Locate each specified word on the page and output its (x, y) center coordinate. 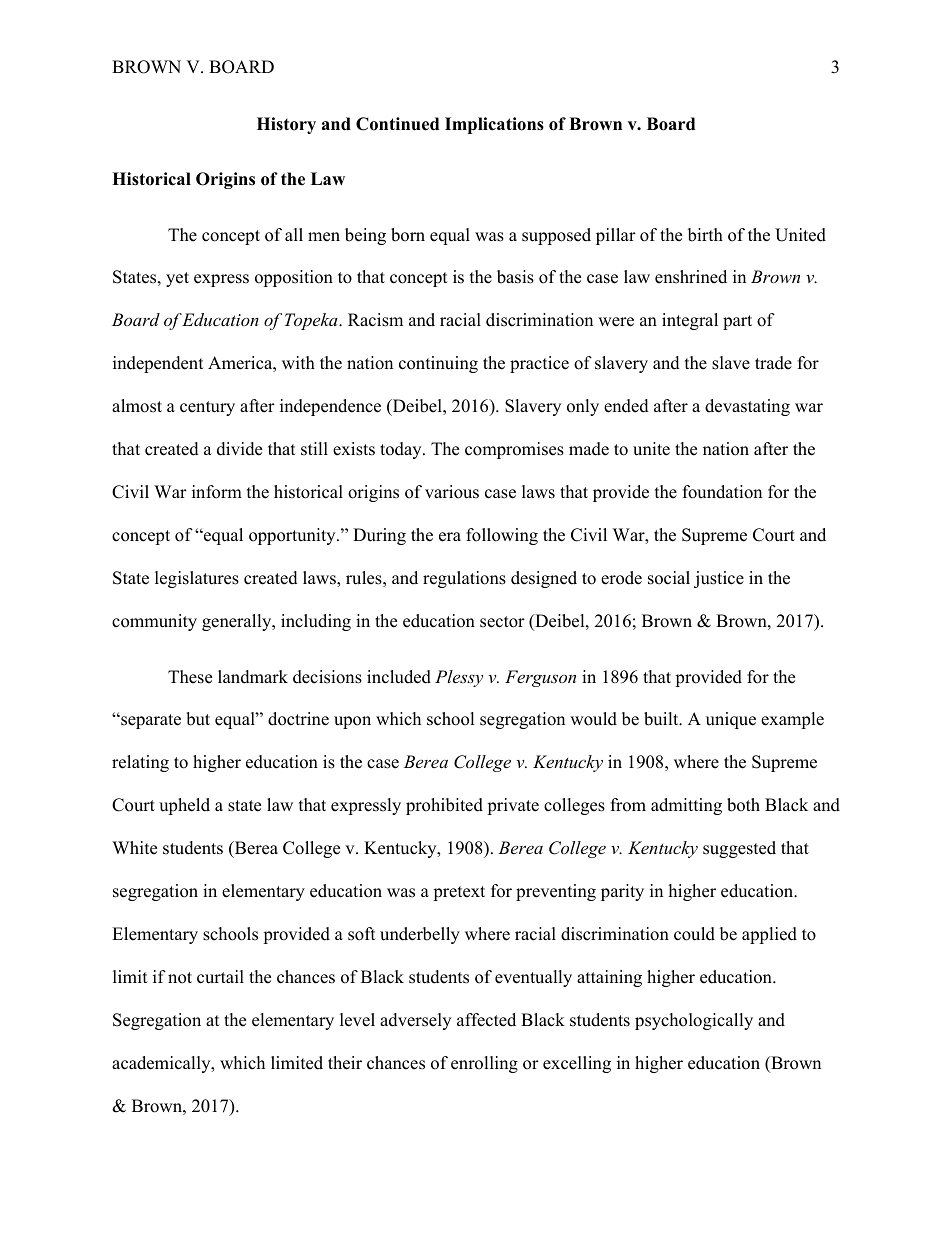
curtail (220, 977)
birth (705, 235)
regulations (464, 579)
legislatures (197, 579)
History (286, 125)
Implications (494, 125)
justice (719, 579)
